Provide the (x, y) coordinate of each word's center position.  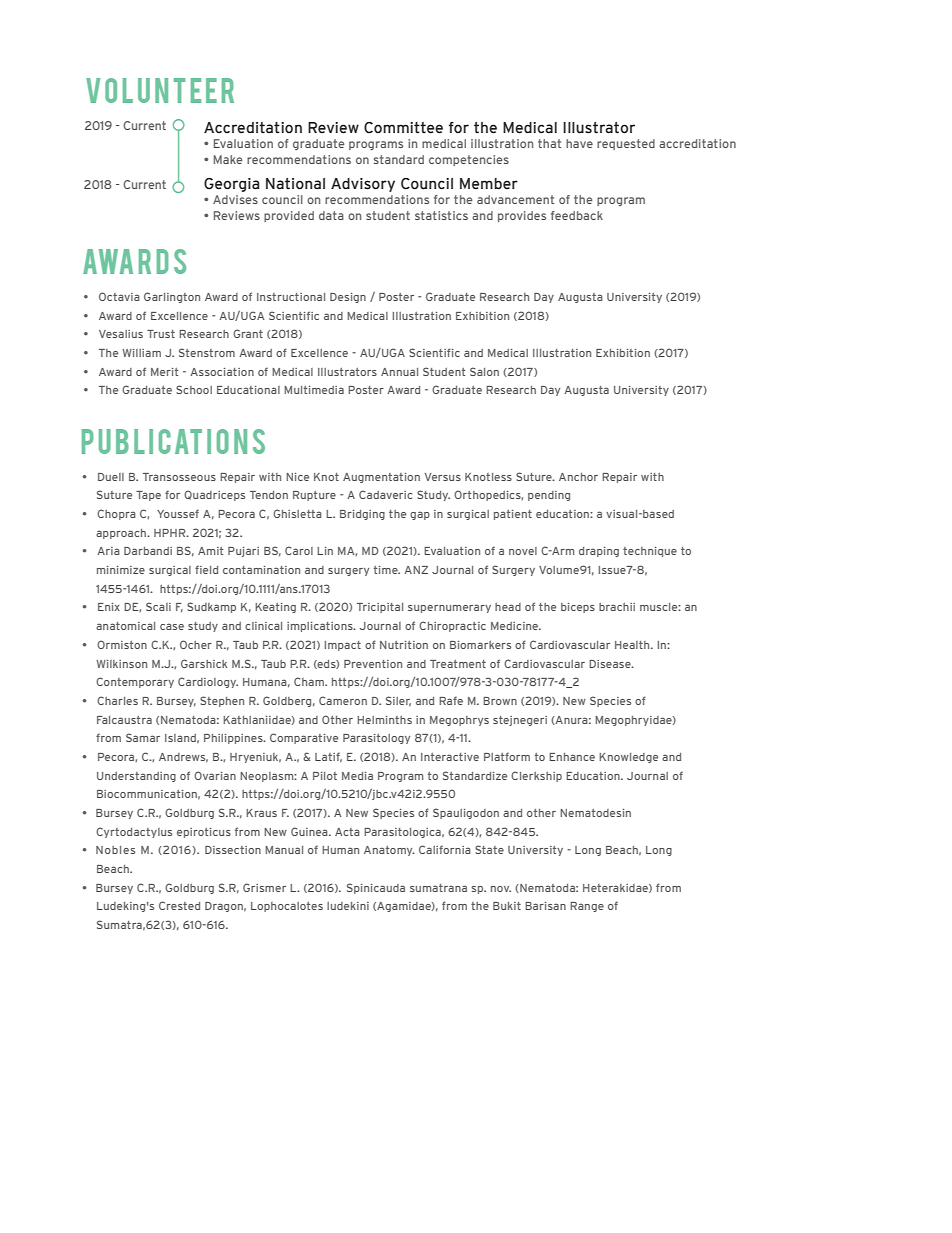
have (579, 143)
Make (228, 159)
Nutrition (404, 645)
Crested (179, 905)
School (194, 389)
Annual (399, 372)
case (172, 626)
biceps (578, 608)
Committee (403, 128)
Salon (484, 371)
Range (587, 907)
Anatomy (389, 851)
